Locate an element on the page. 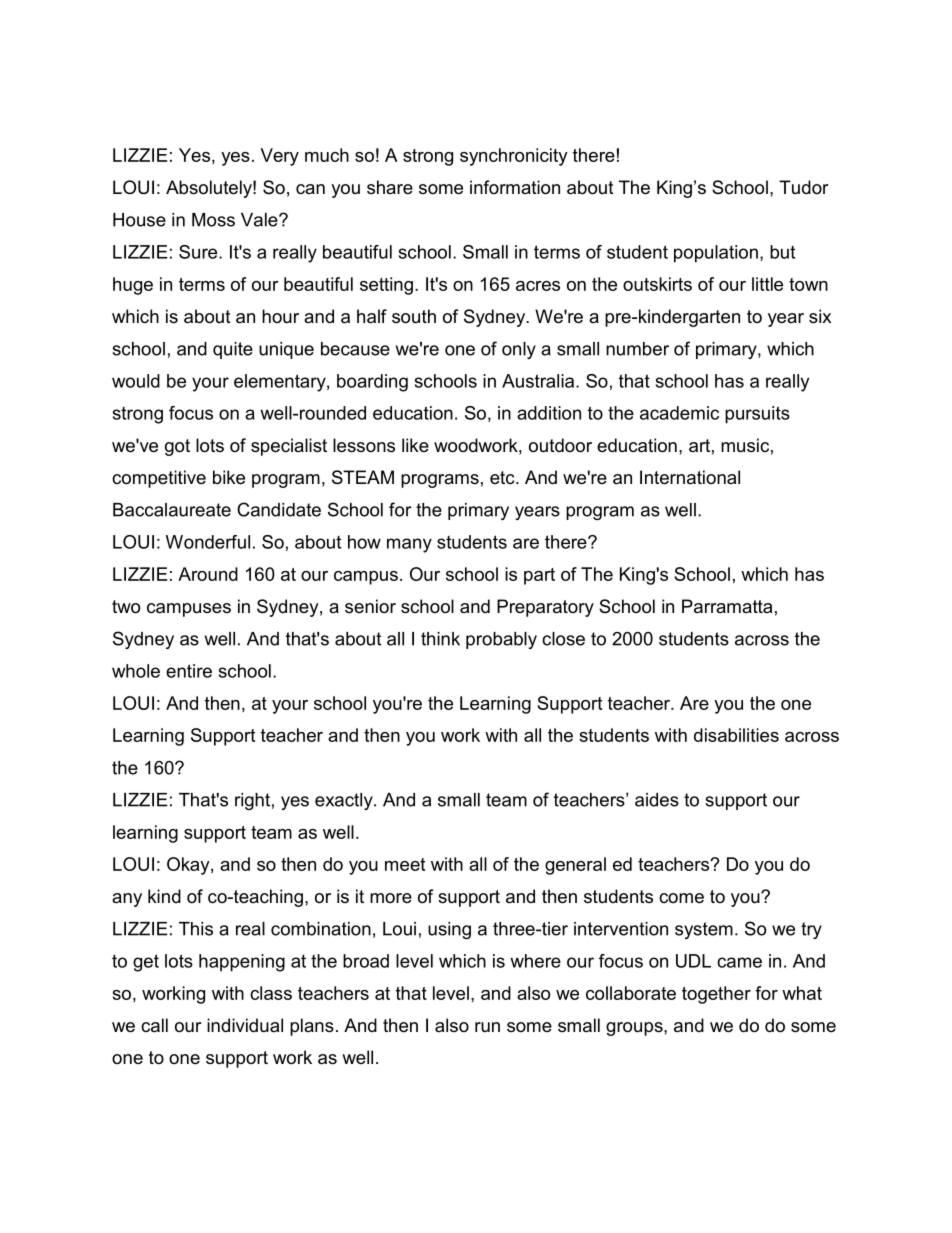 This image has height=1233, width=952. information is located at coordinates (515, 187).
